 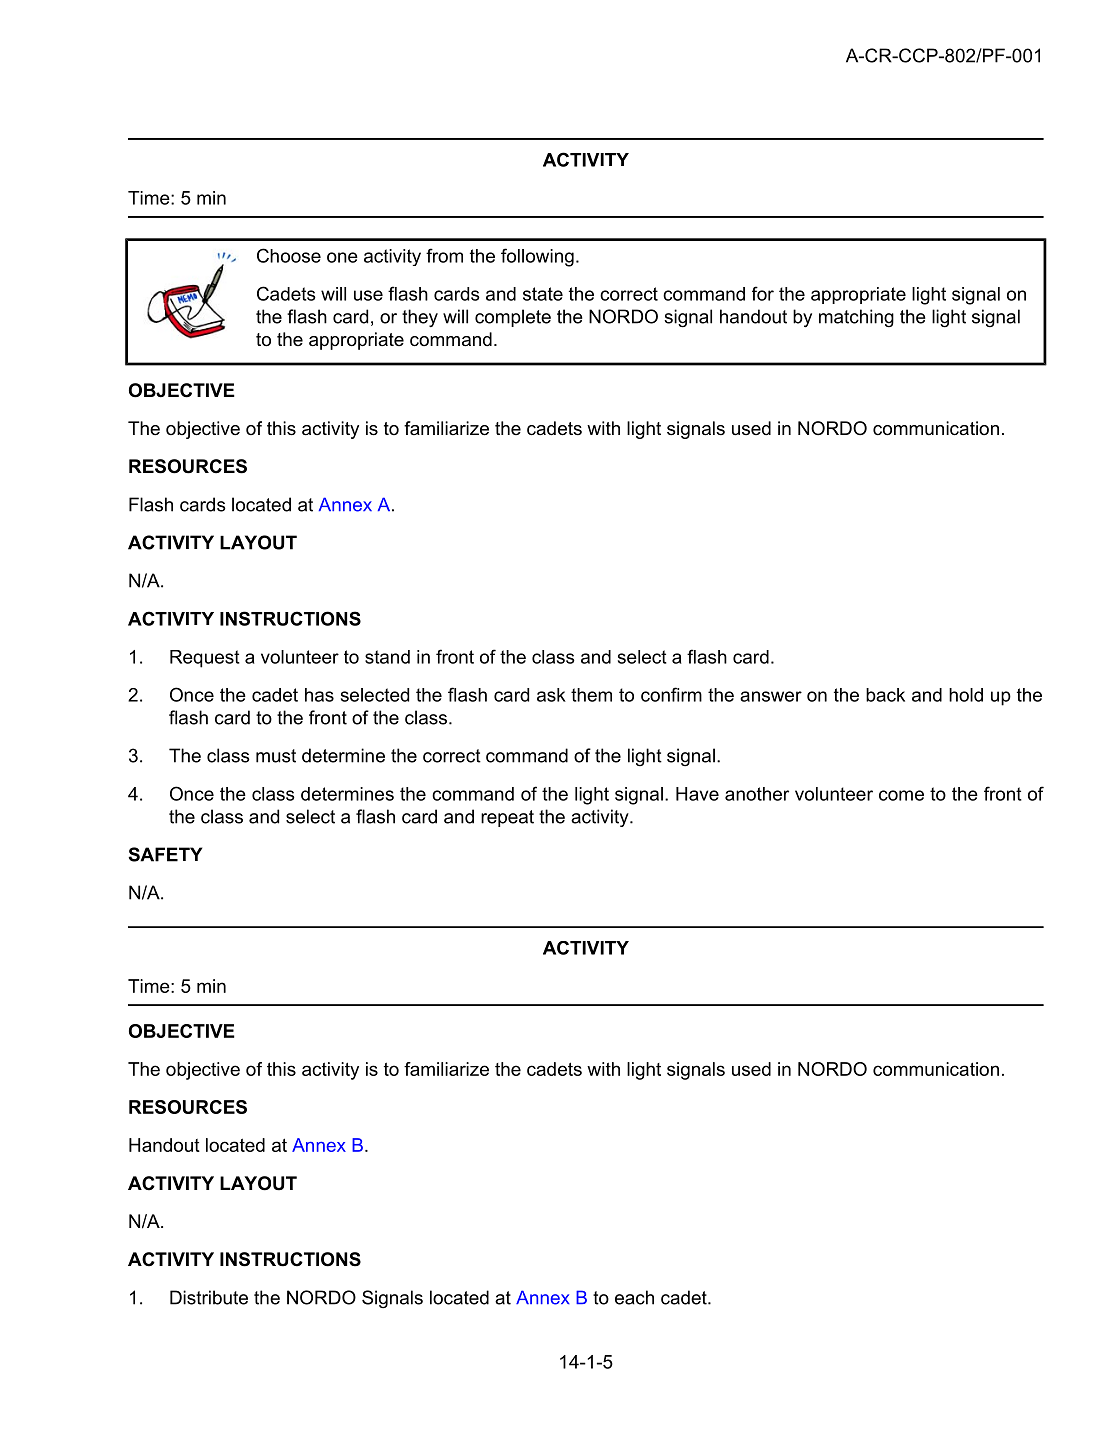 What do you see at coordinates (205, 659) in the page?
I see `Request` at bounding box center [205, 659].
